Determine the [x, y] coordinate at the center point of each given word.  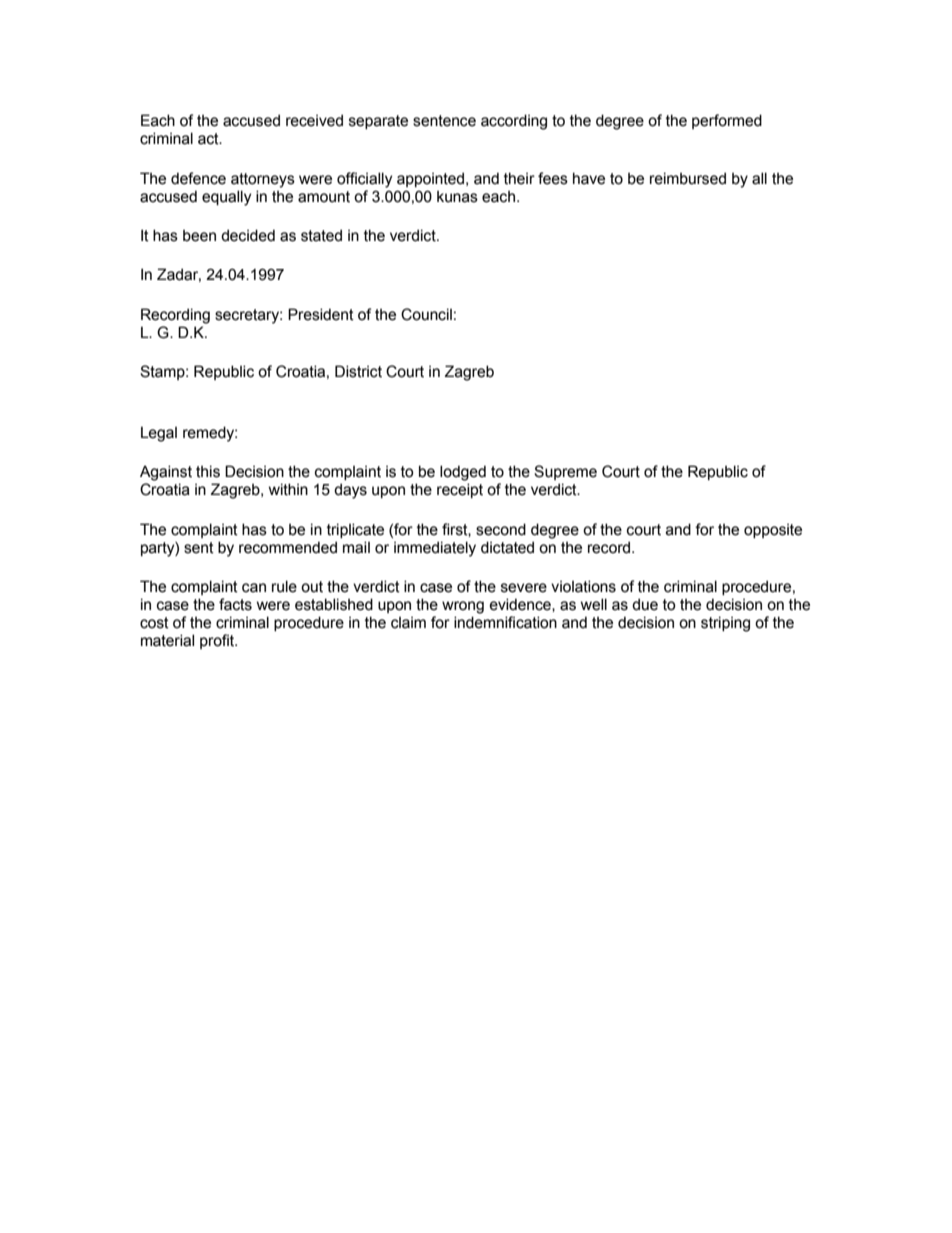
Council [426, 314]
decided [248, 235]
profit [218, 641]
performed [727, 121]
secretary [248, 316]
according [514, 122]
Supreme [565, 472]
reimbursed [688, 178]
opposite [773, 531]
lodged [463, 473]
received [314, 120]
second [501, 529]
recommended [288, 547]
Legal [159, 434]
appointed [430, 179]
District [358, 371]
